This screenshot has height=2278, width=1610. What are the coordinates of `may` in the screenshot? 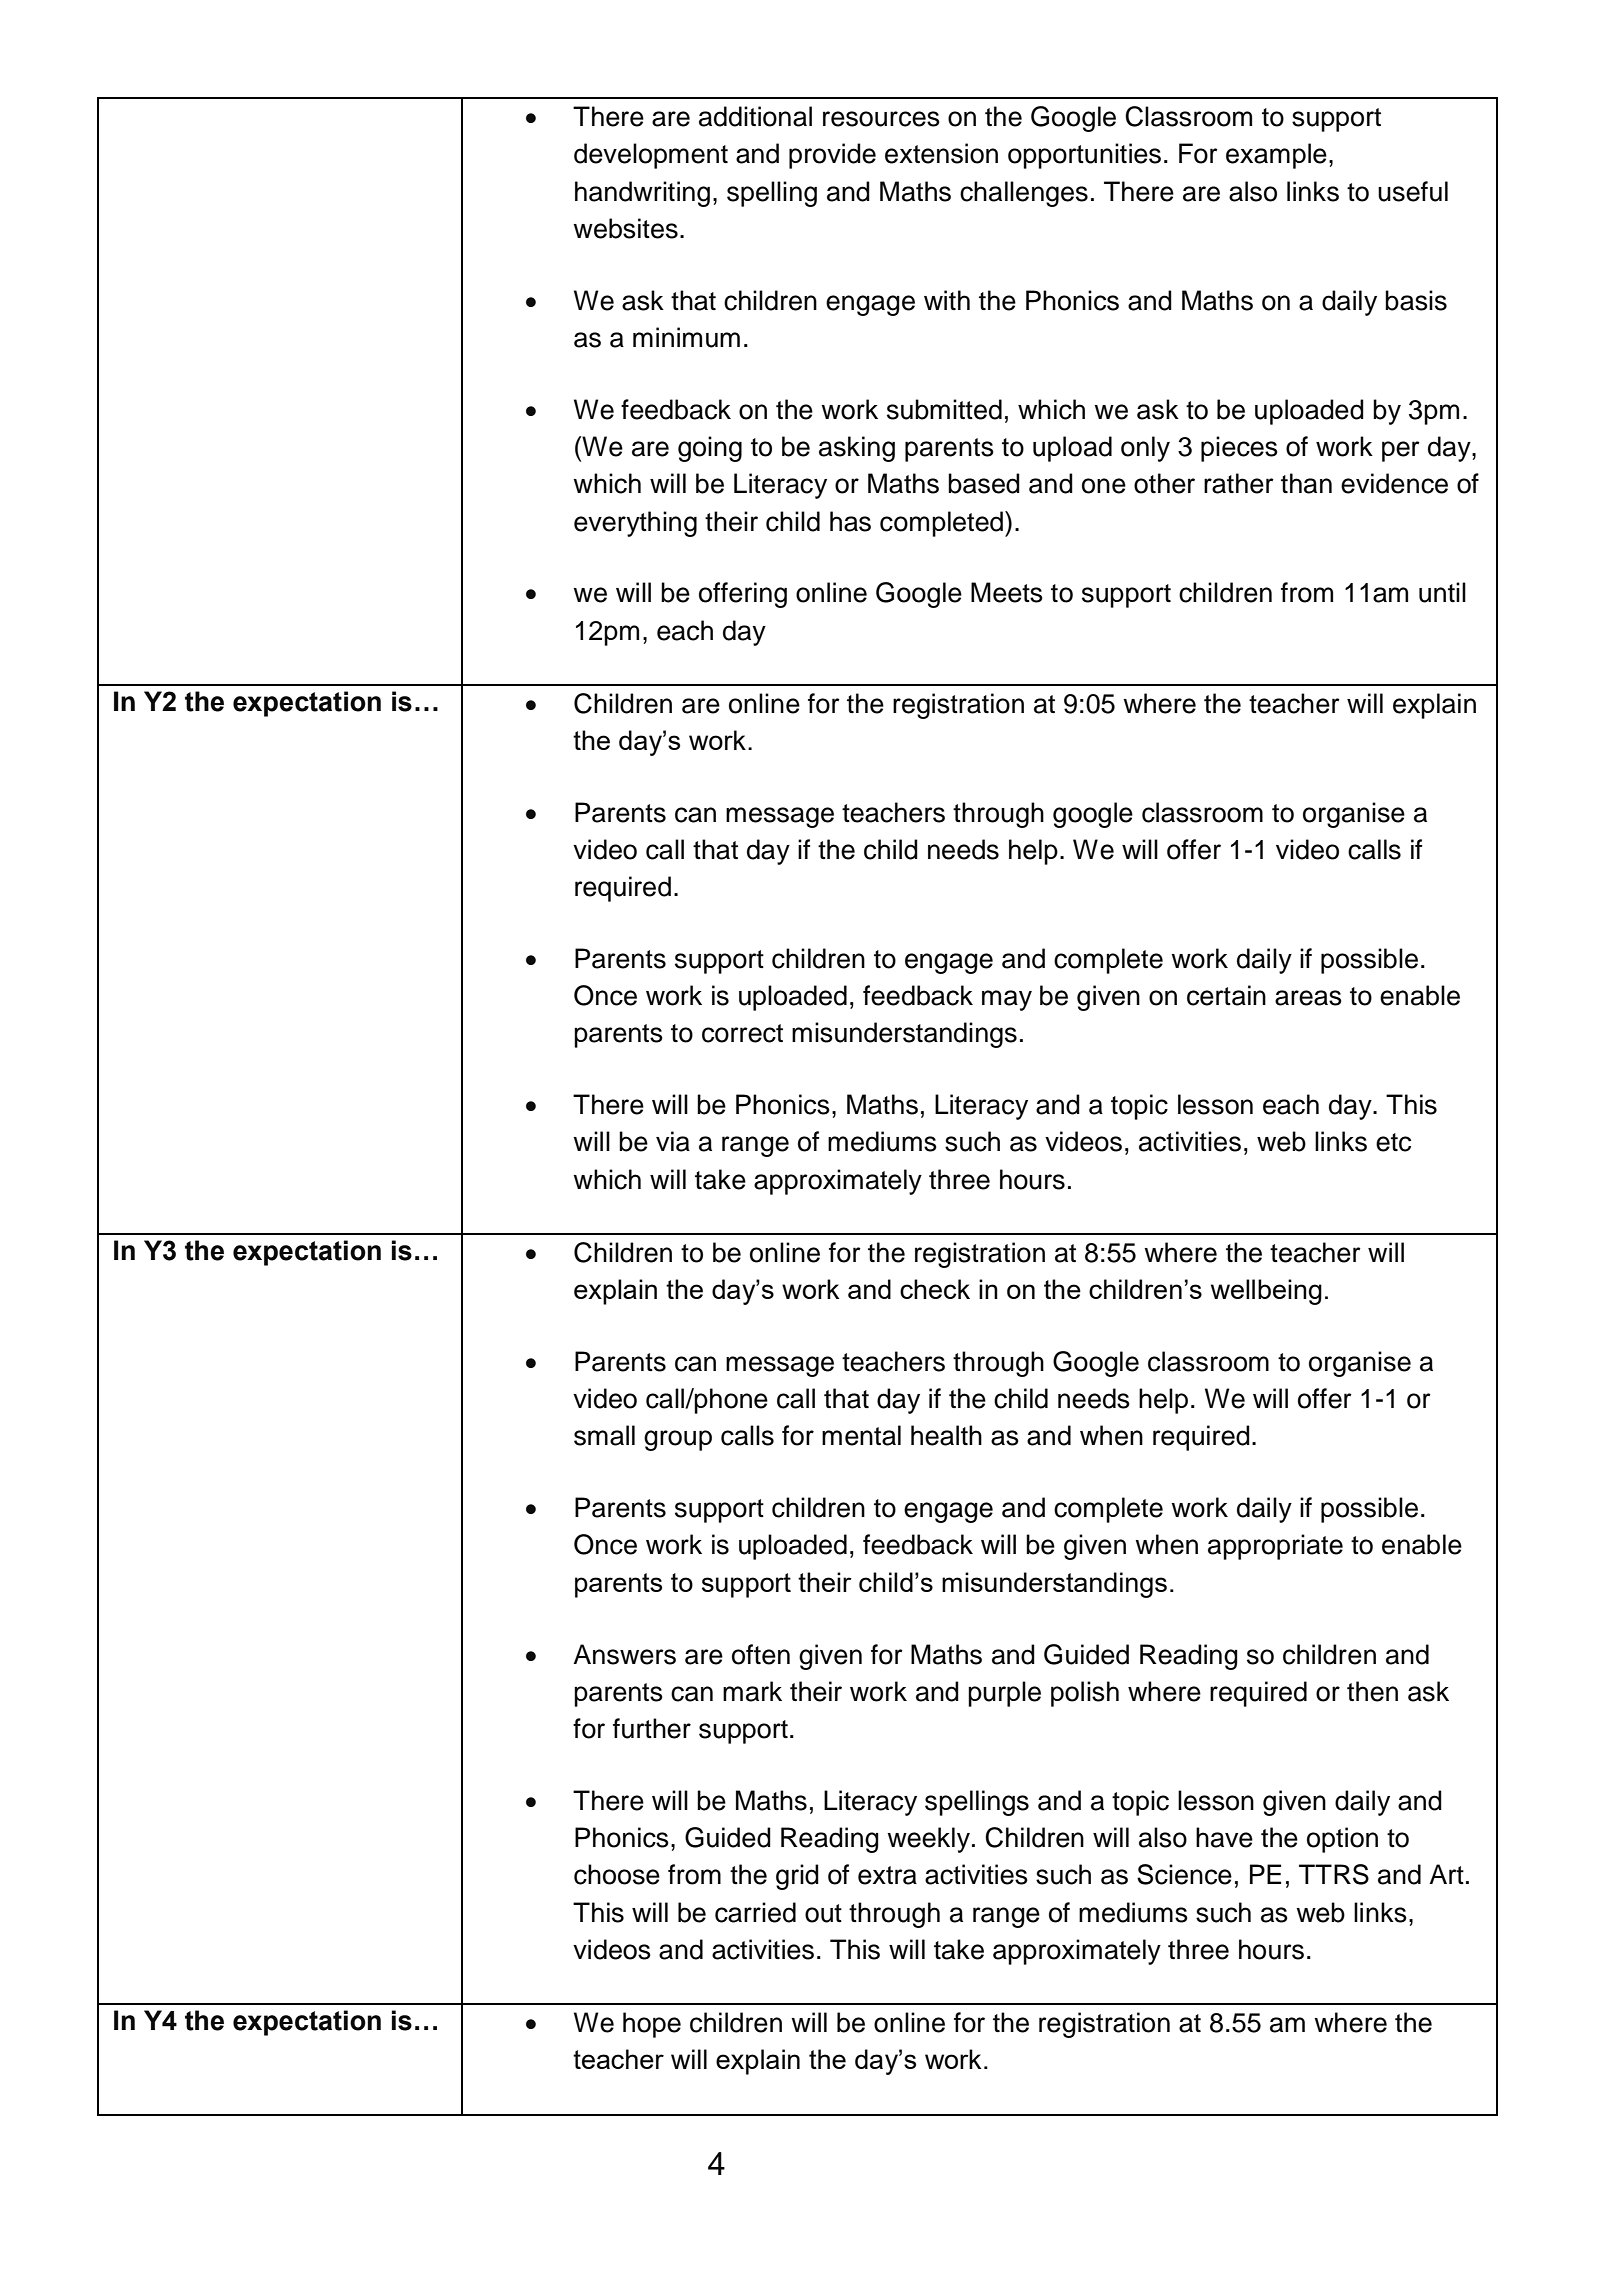 It's located at (1007, 1000).
